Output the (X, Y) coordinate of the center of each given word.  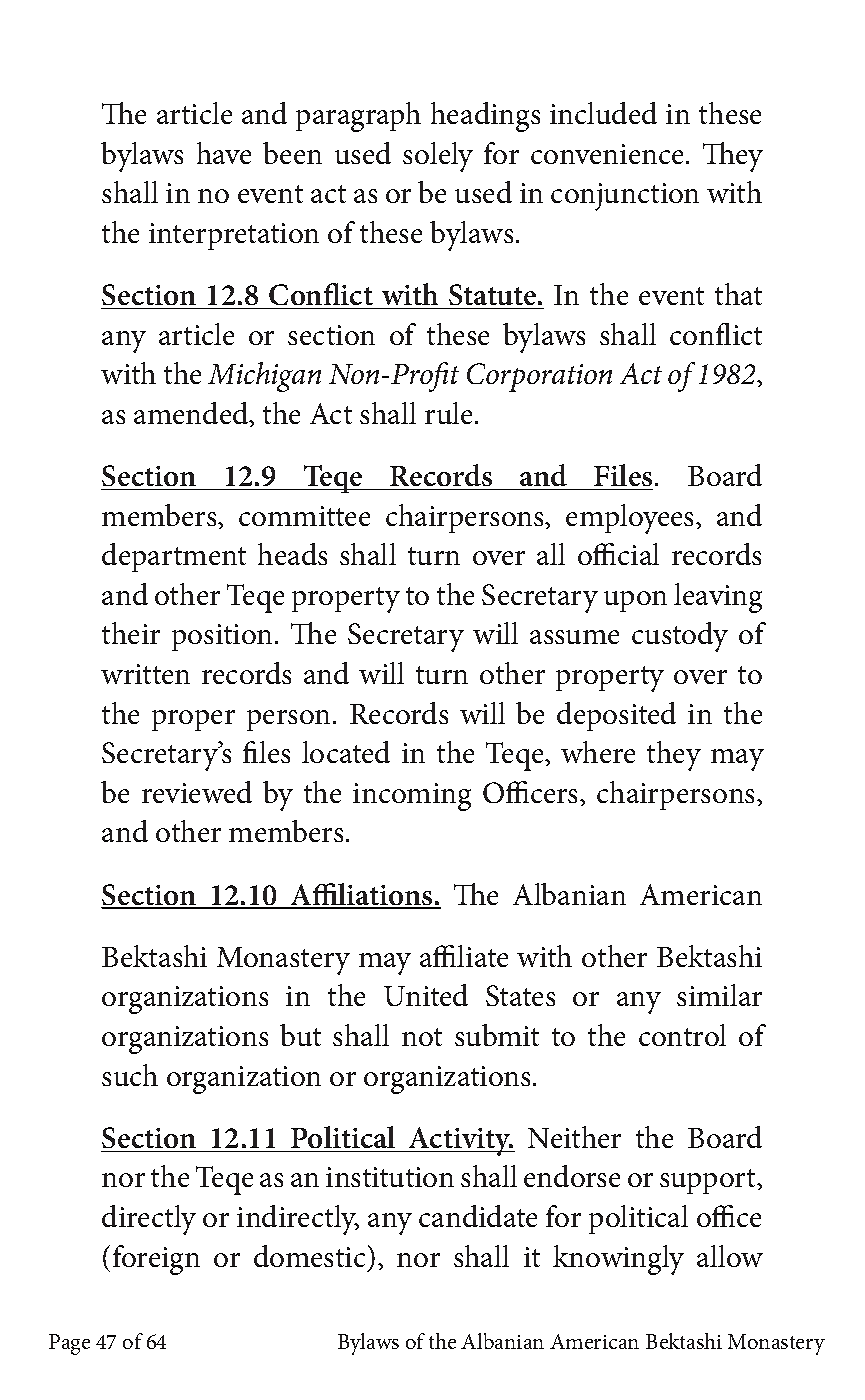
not (422, 1037)
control (682, 1035)
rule (450, 413)
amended (192, 414)
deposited (616, 716)
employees (631, 519)
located (346, 752)
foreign (156, 1260)
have (224, 153)
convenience (607, 154)
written (145, 674)
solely (438, 157)
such (130, 1075)
